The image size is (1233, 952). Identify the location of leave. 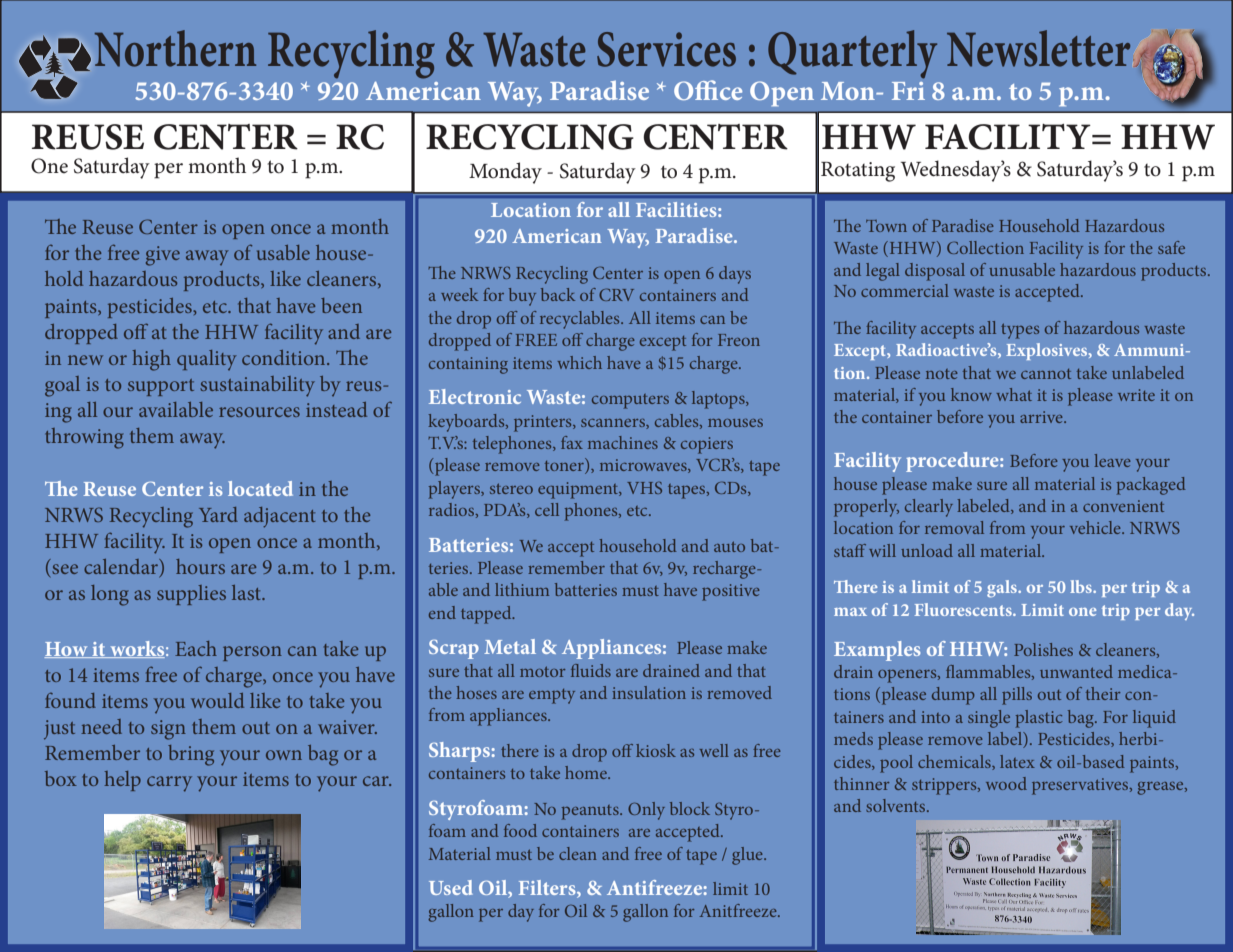
(1112, 460).
